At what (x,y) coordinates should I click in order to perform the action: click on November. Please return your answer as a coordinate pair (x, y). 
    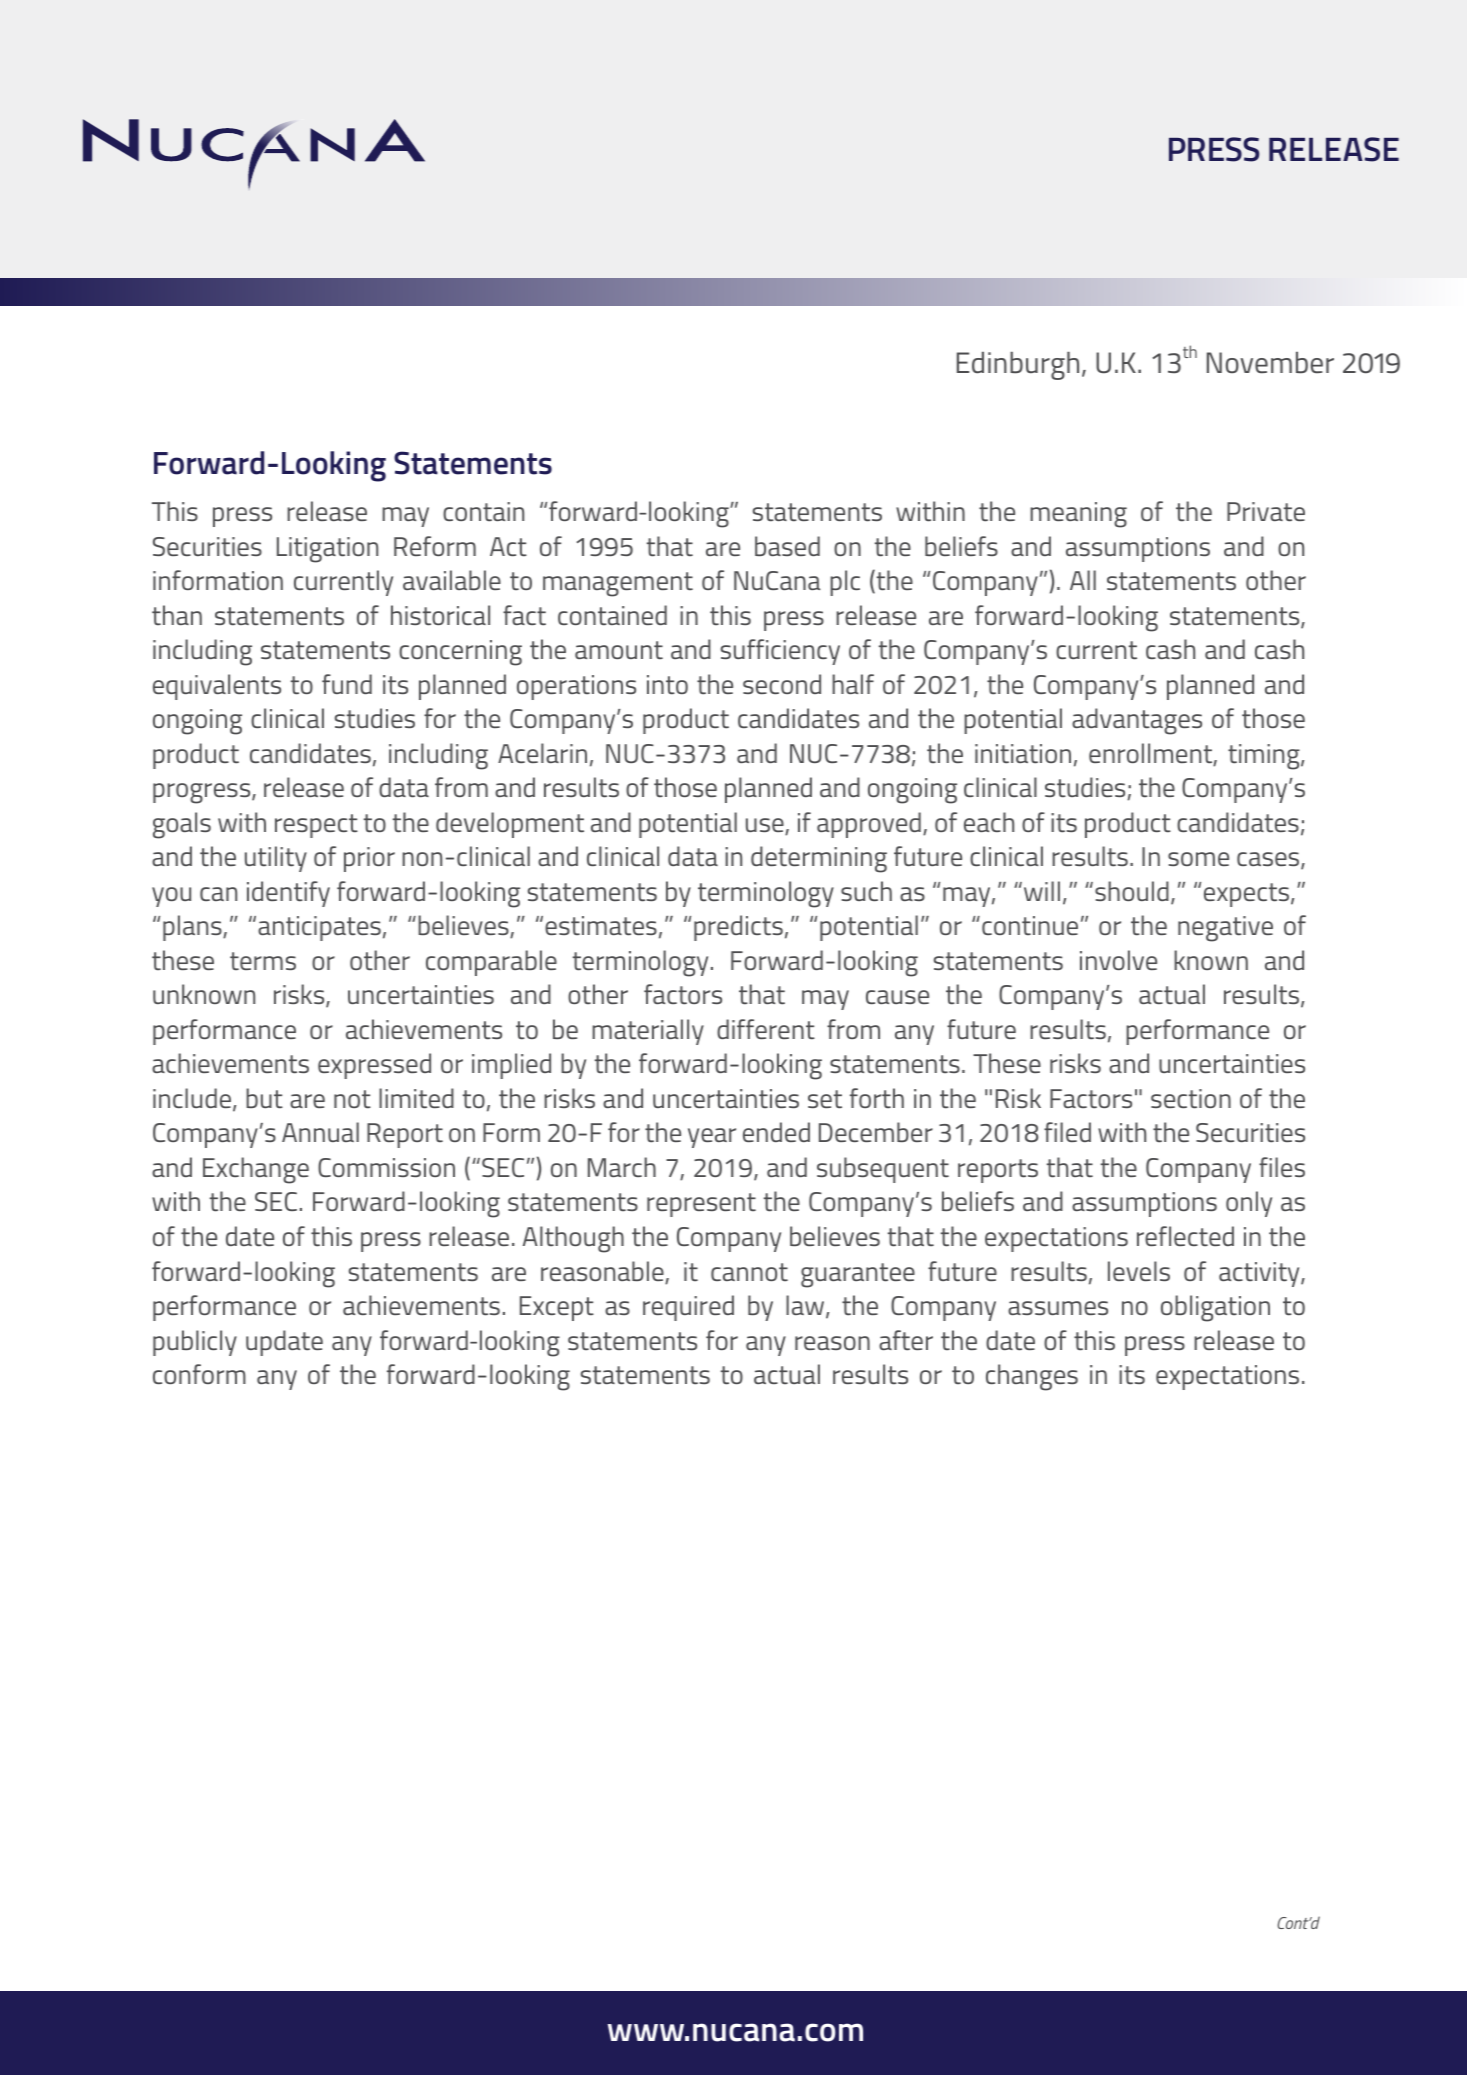
    Looking at the image, I should click on (1270, 363).
